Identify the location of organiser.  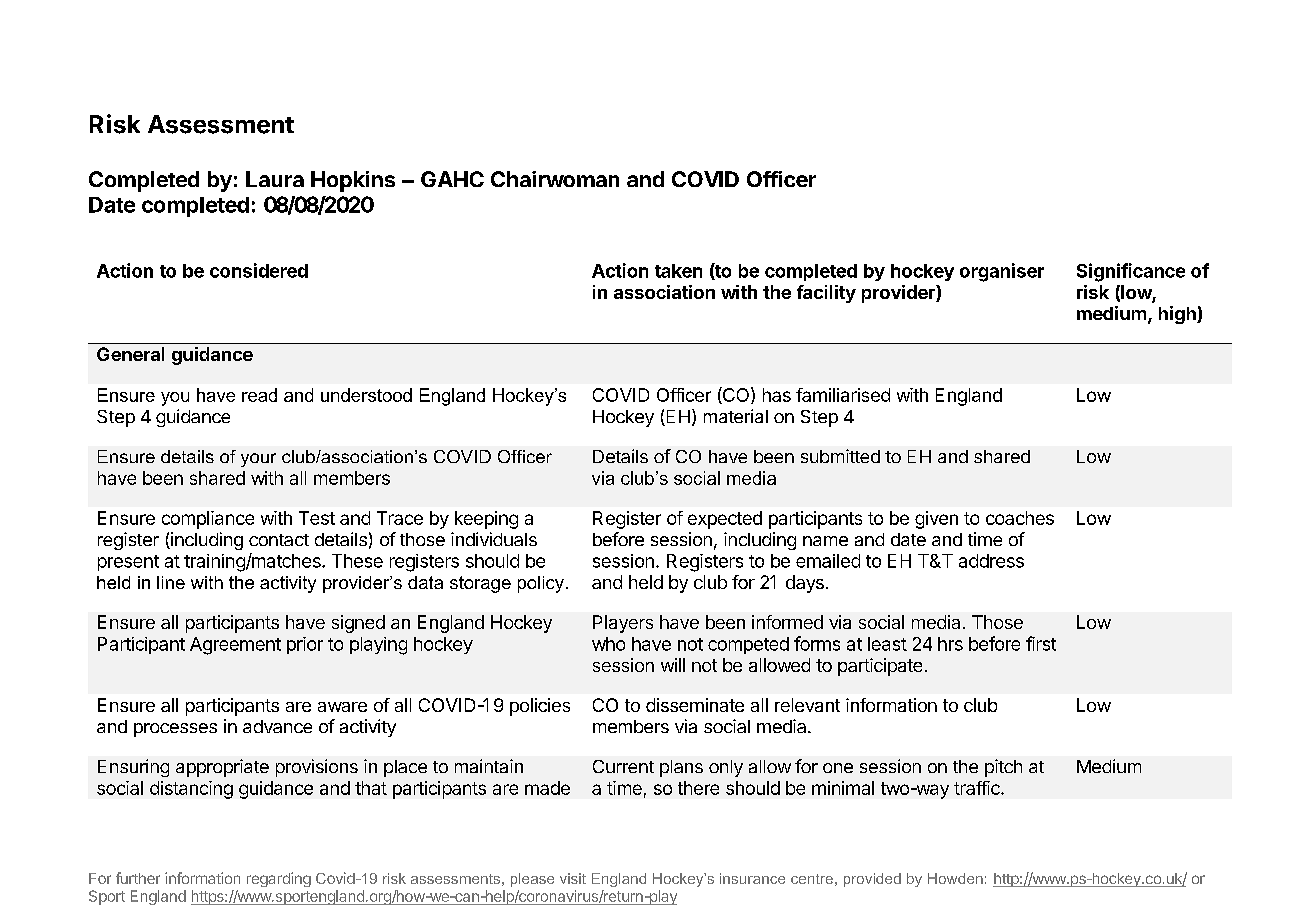
(1002, 272).
